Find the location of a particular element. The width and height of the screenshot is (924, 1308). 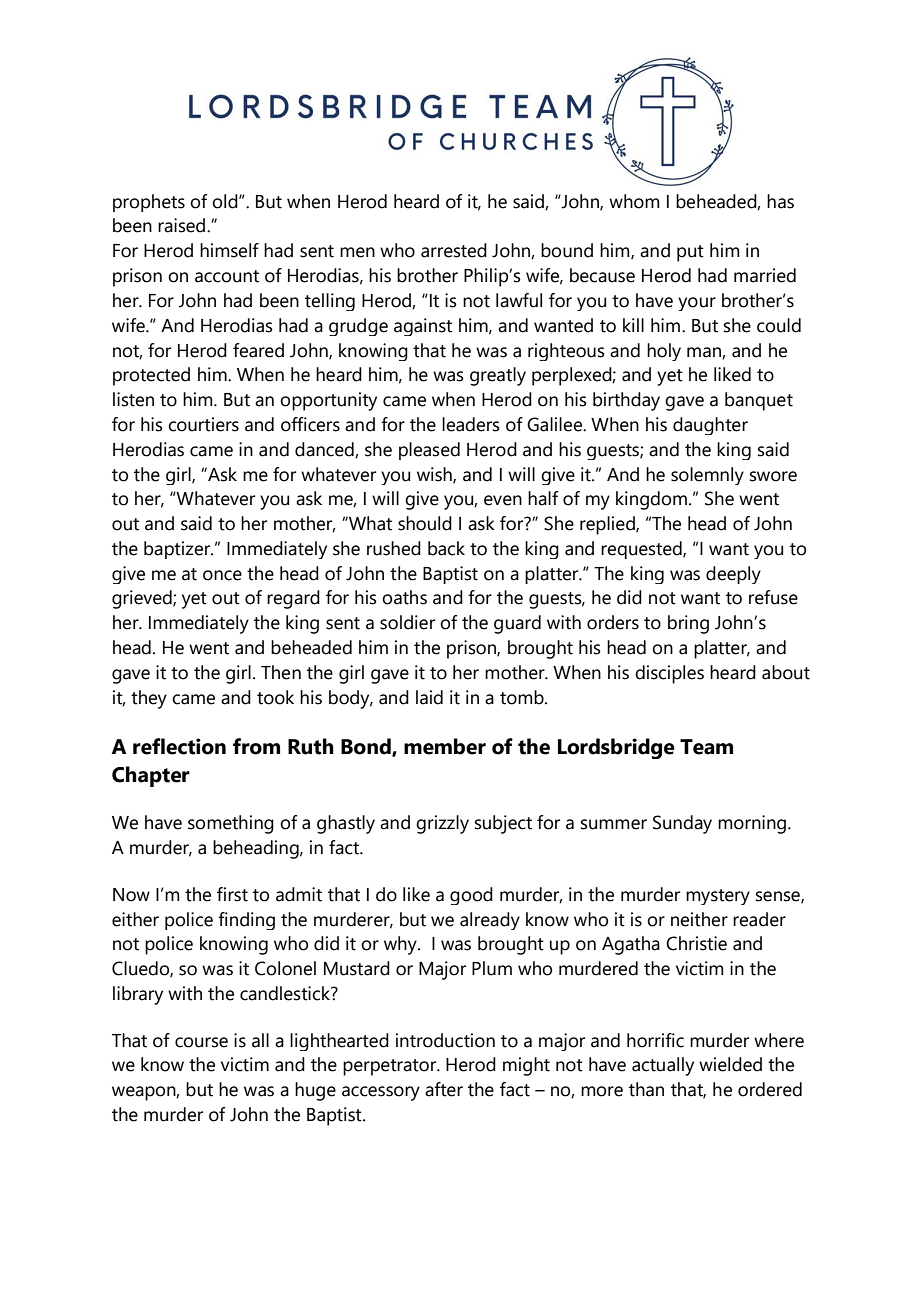

put is located at coordinates (690, 253).
